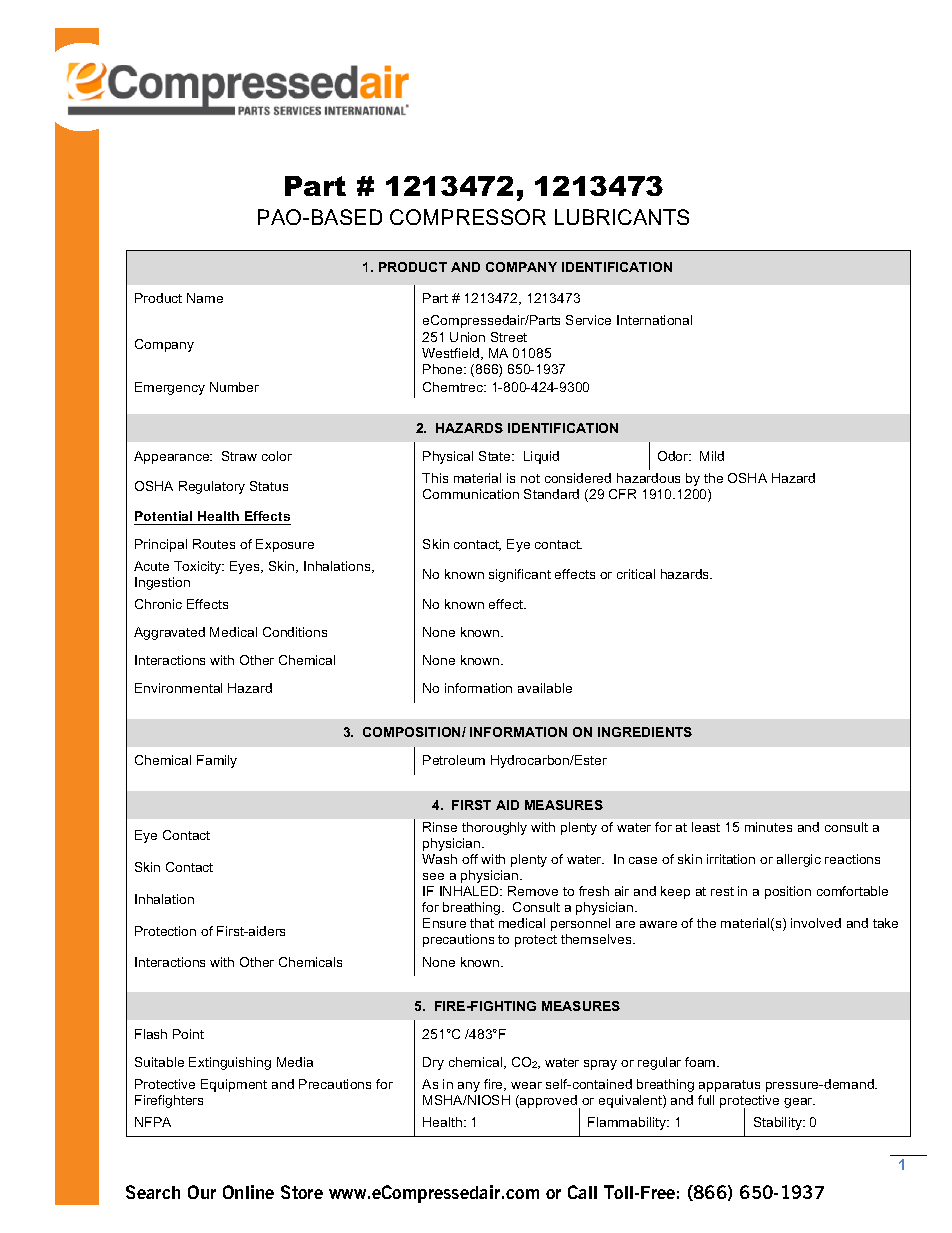 The image size is (952, 1233). I want to click on not, so click(530, 478).
